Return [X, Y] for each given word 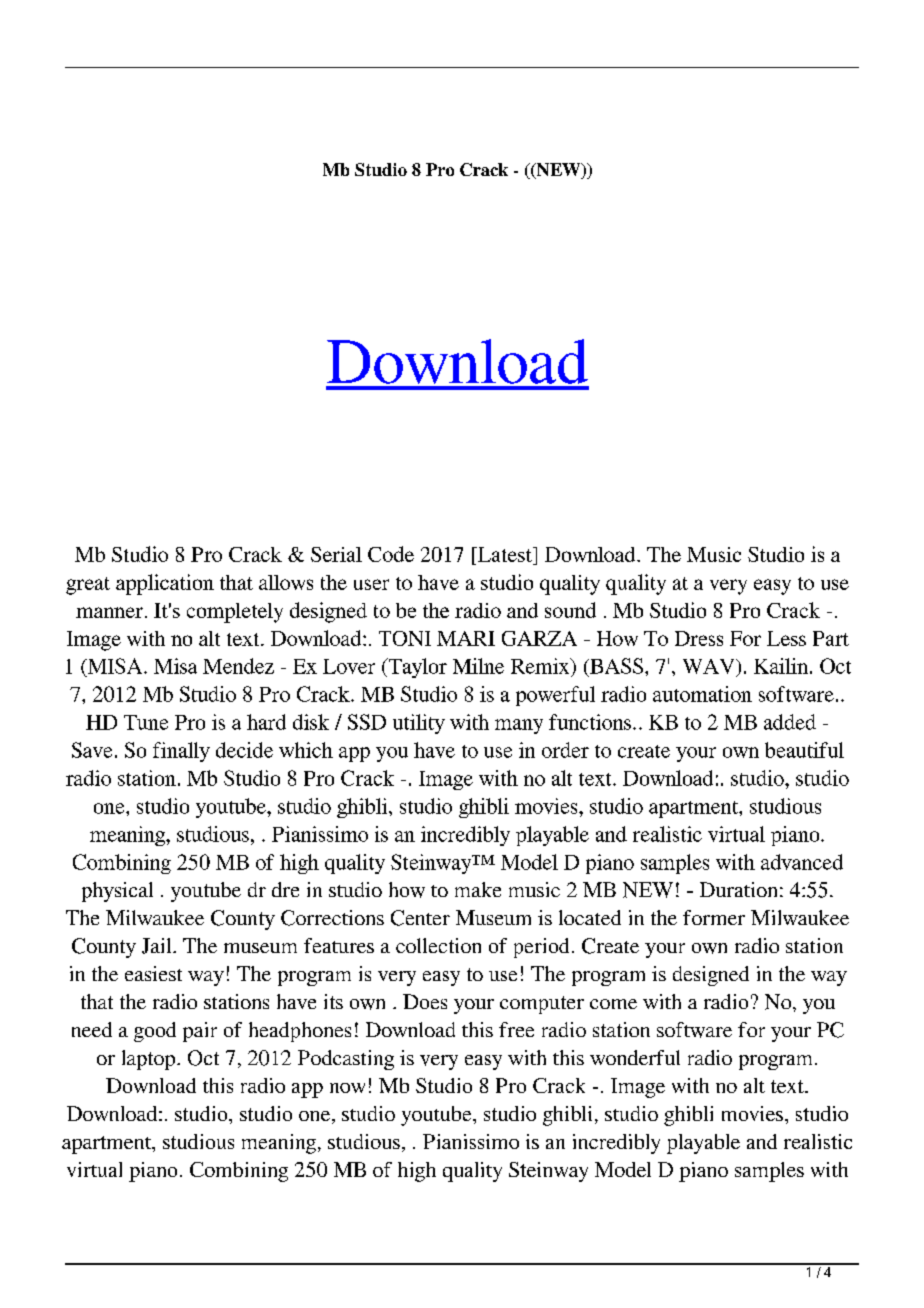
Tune [146, 722]
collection [438, 945]
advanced [802, 862]
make [478, 889]
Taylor [416, 668]
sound [570, 610]
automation [702, 694]
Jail [158, 946]
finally [181, 752]
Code [391, 554]
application [165, 584]
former [714, 917]
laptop [150, 1060]
